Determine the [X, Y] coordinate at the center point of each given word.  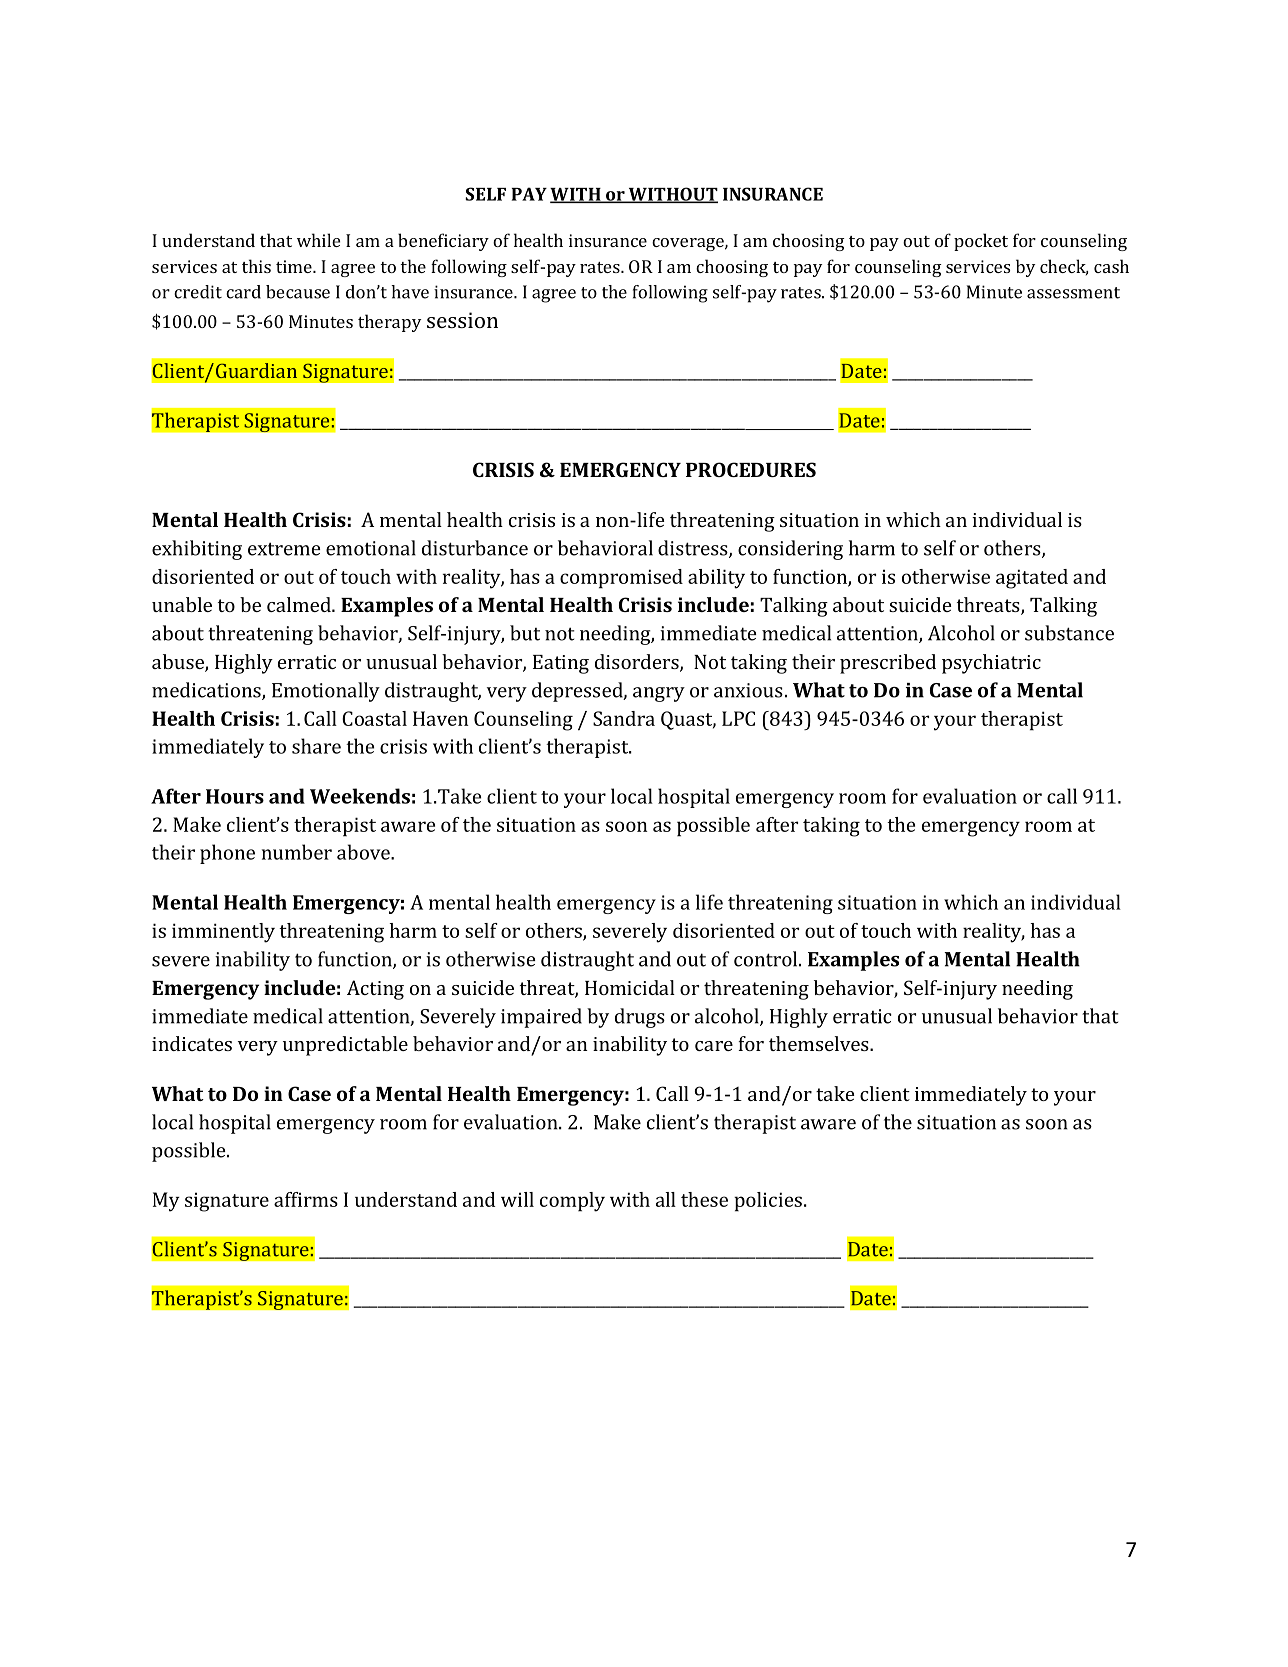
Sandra [624, 718]
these [704, 1199]
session [462, 320]
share [316, 746]
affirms [306, 1199]
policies [768, 1202]
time [295, 266]
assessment [1073, 293]
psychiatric [991, 664]
